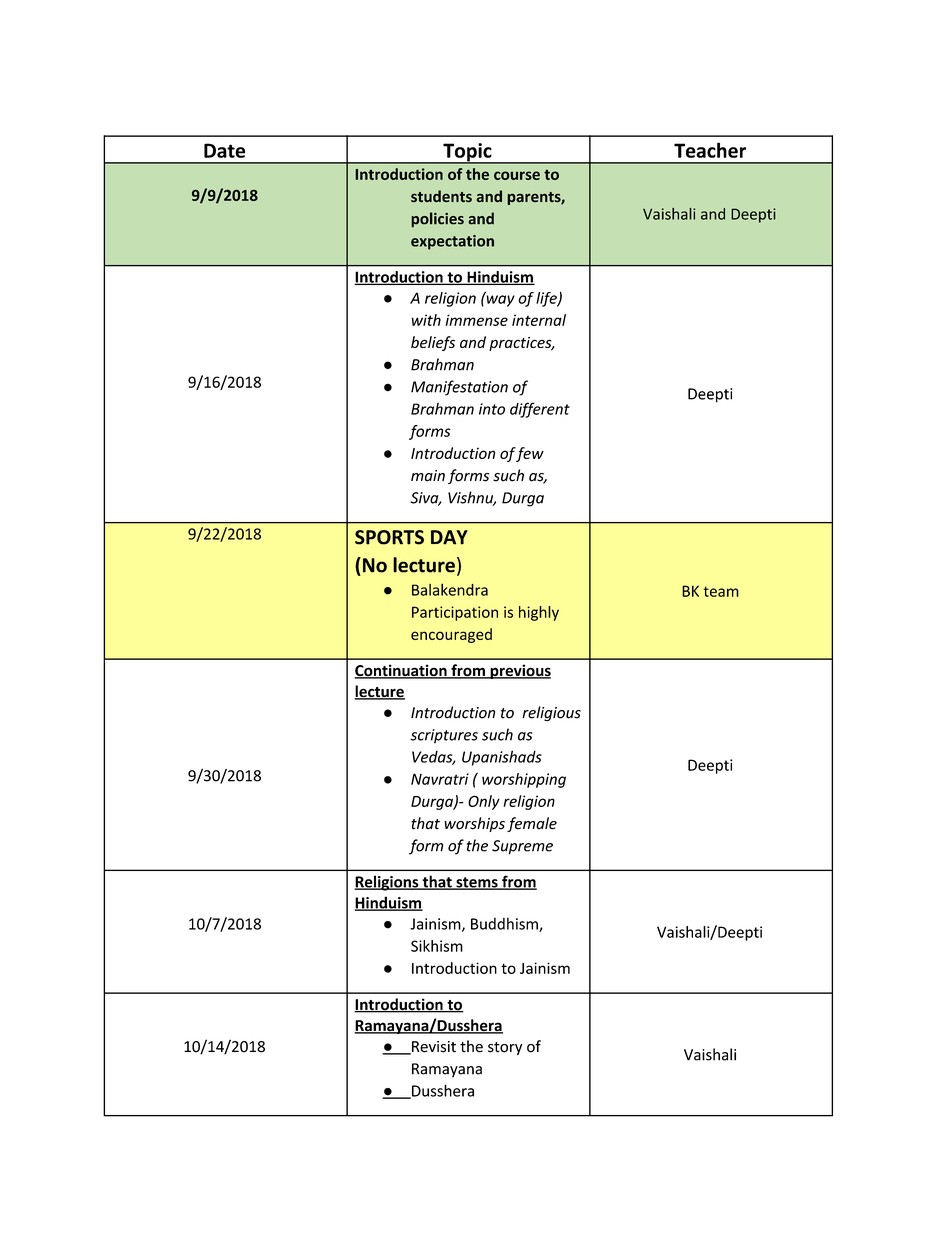  I want to click on DAY, so click(449, 537).
